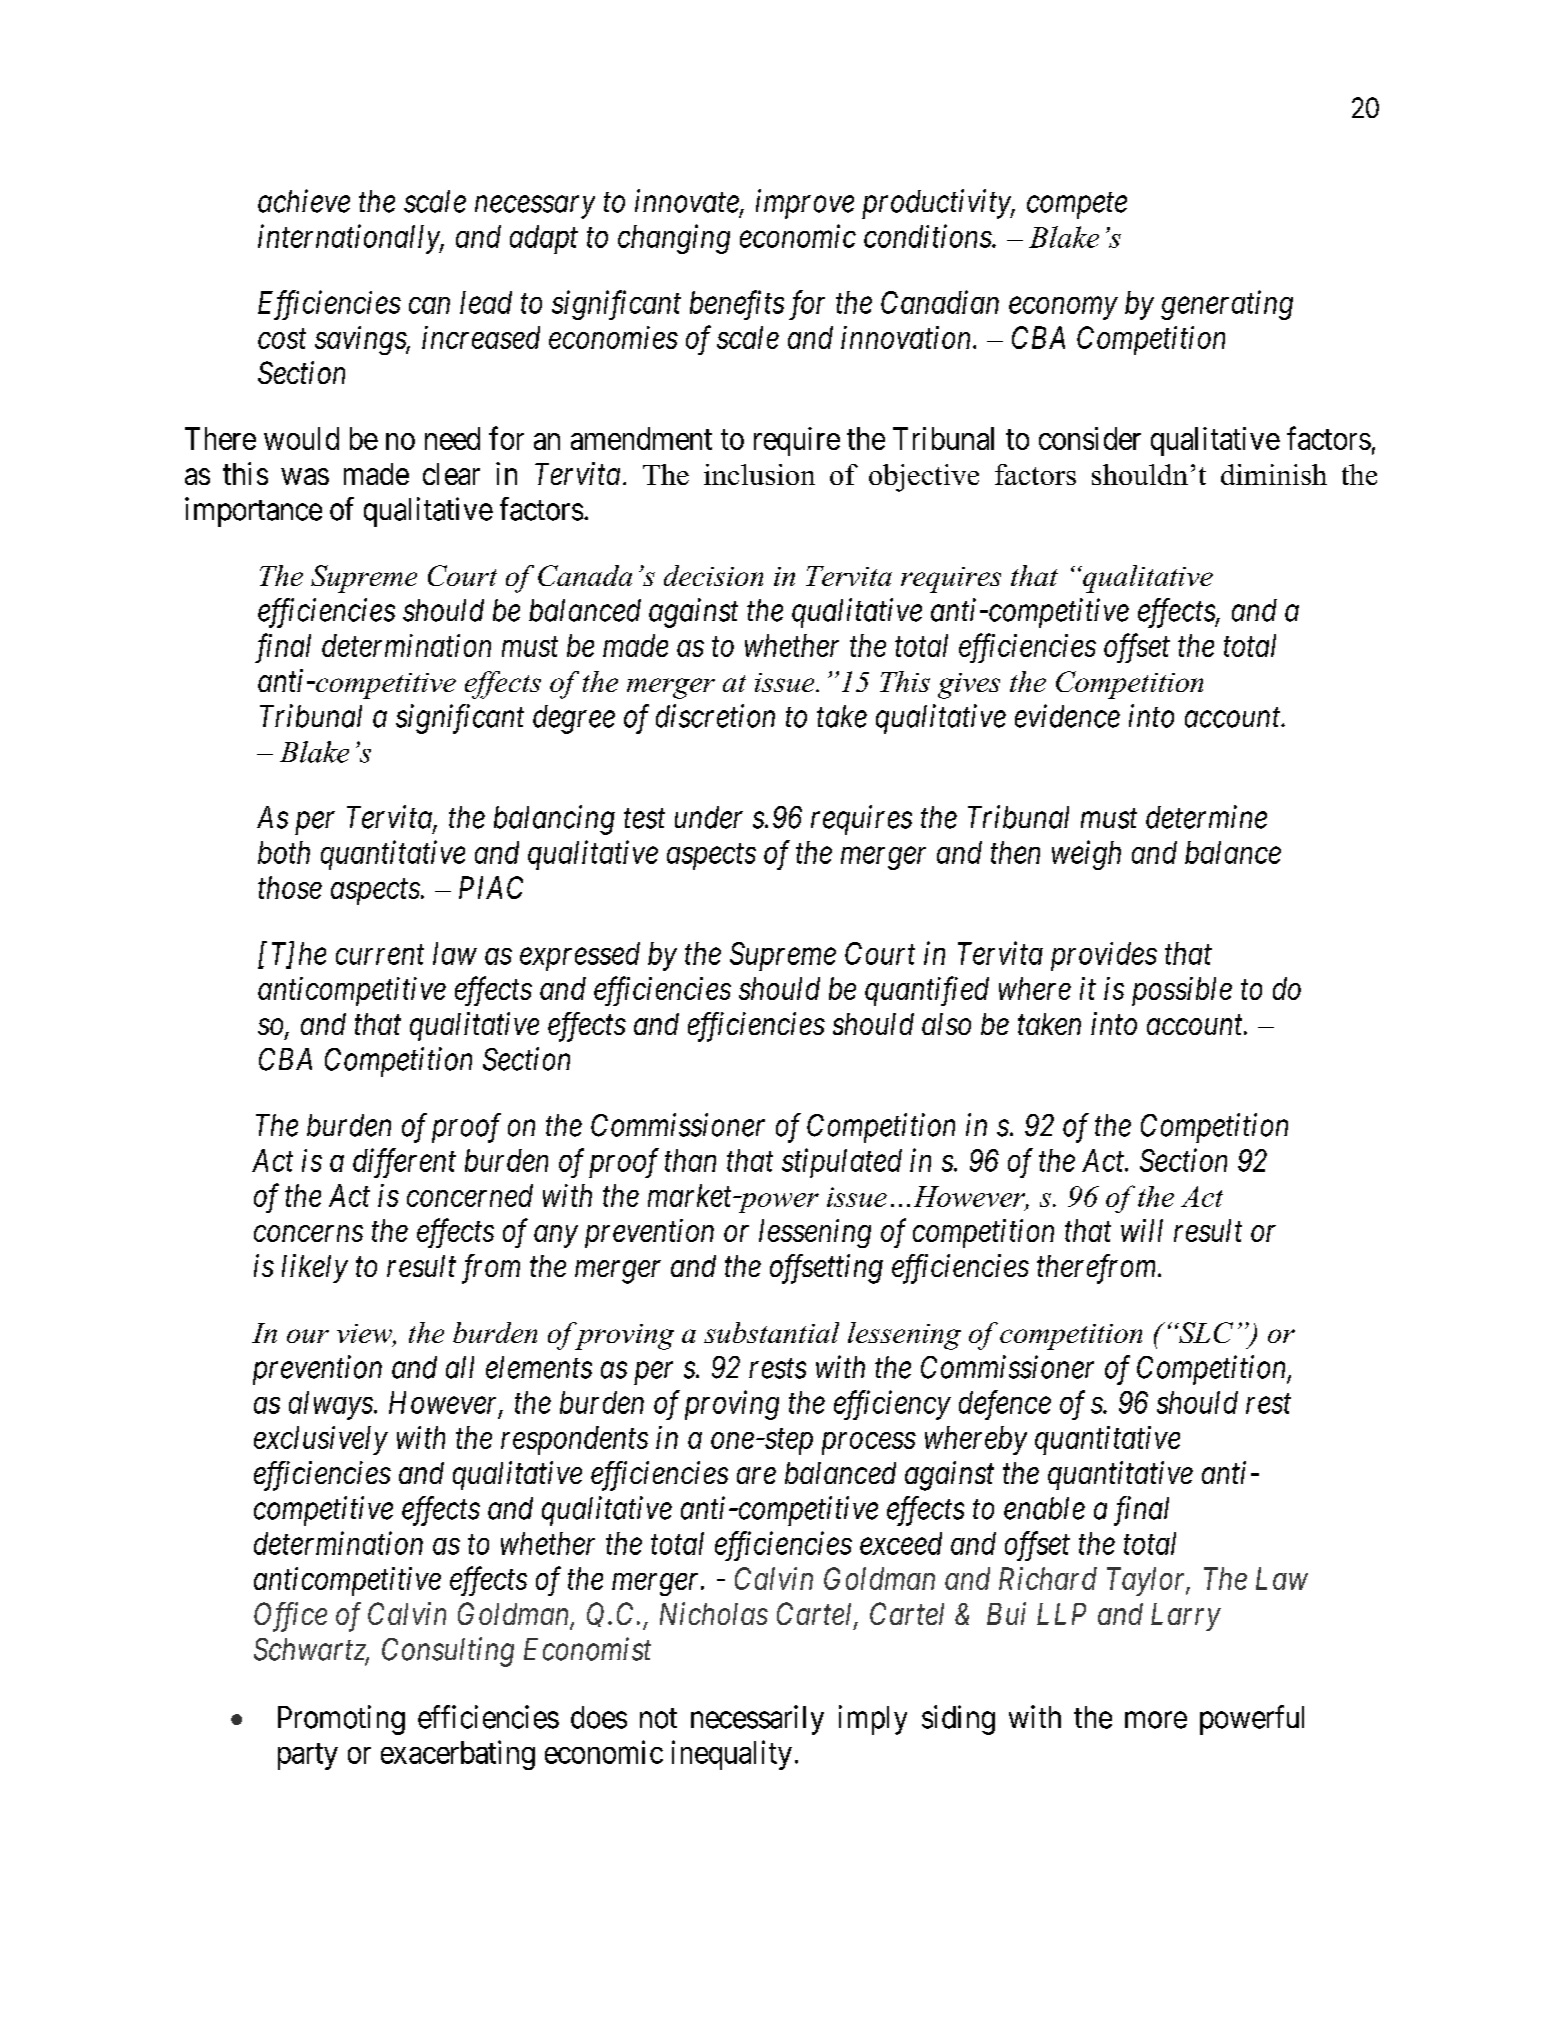 This screenshot has height=2022, width=1562. What do you see at coordinates (805, 204) in the screenshot?
I see `improve` at bounding box center [805, 204].
